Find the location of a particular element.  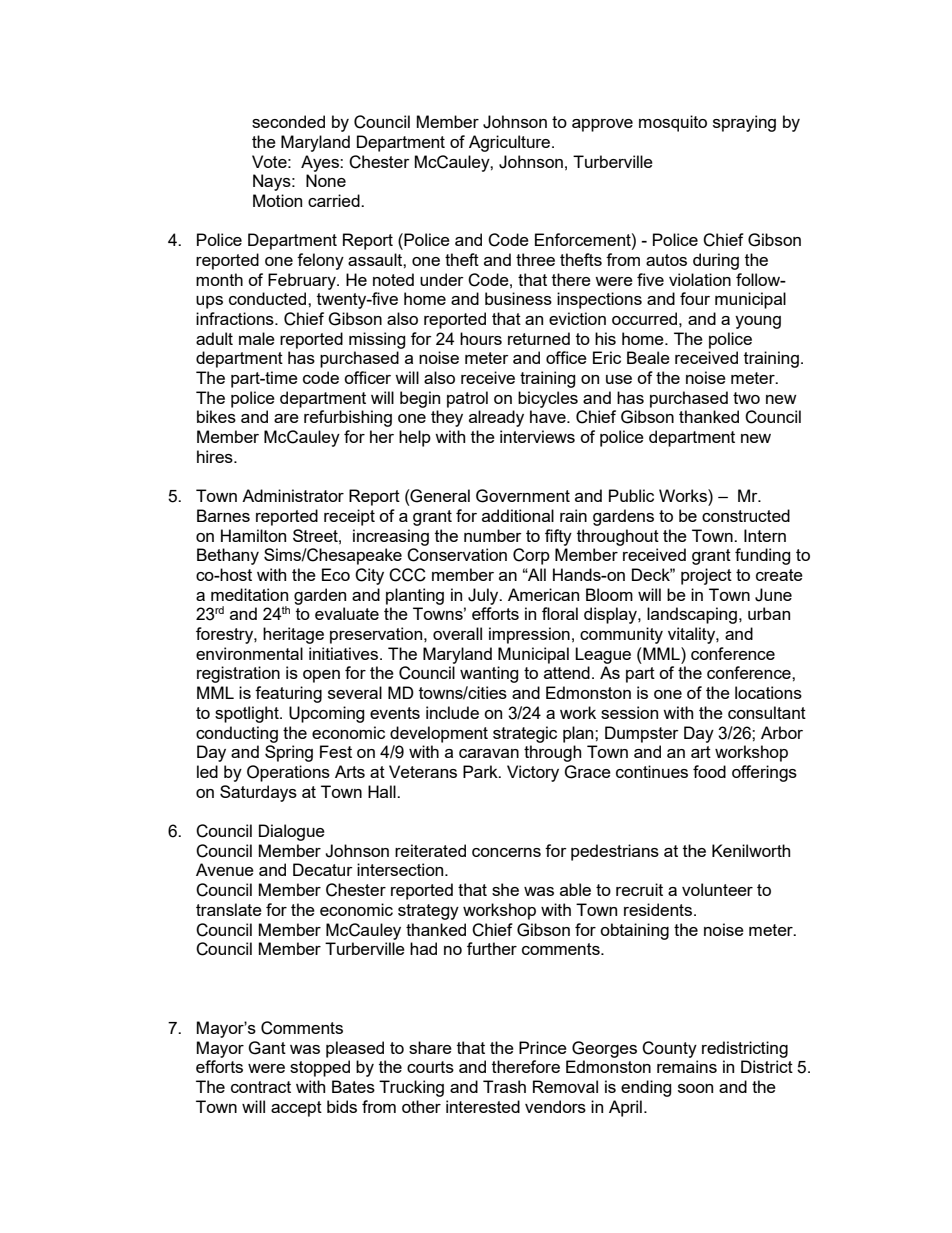

contract is located at coordinates (261, 1087).
